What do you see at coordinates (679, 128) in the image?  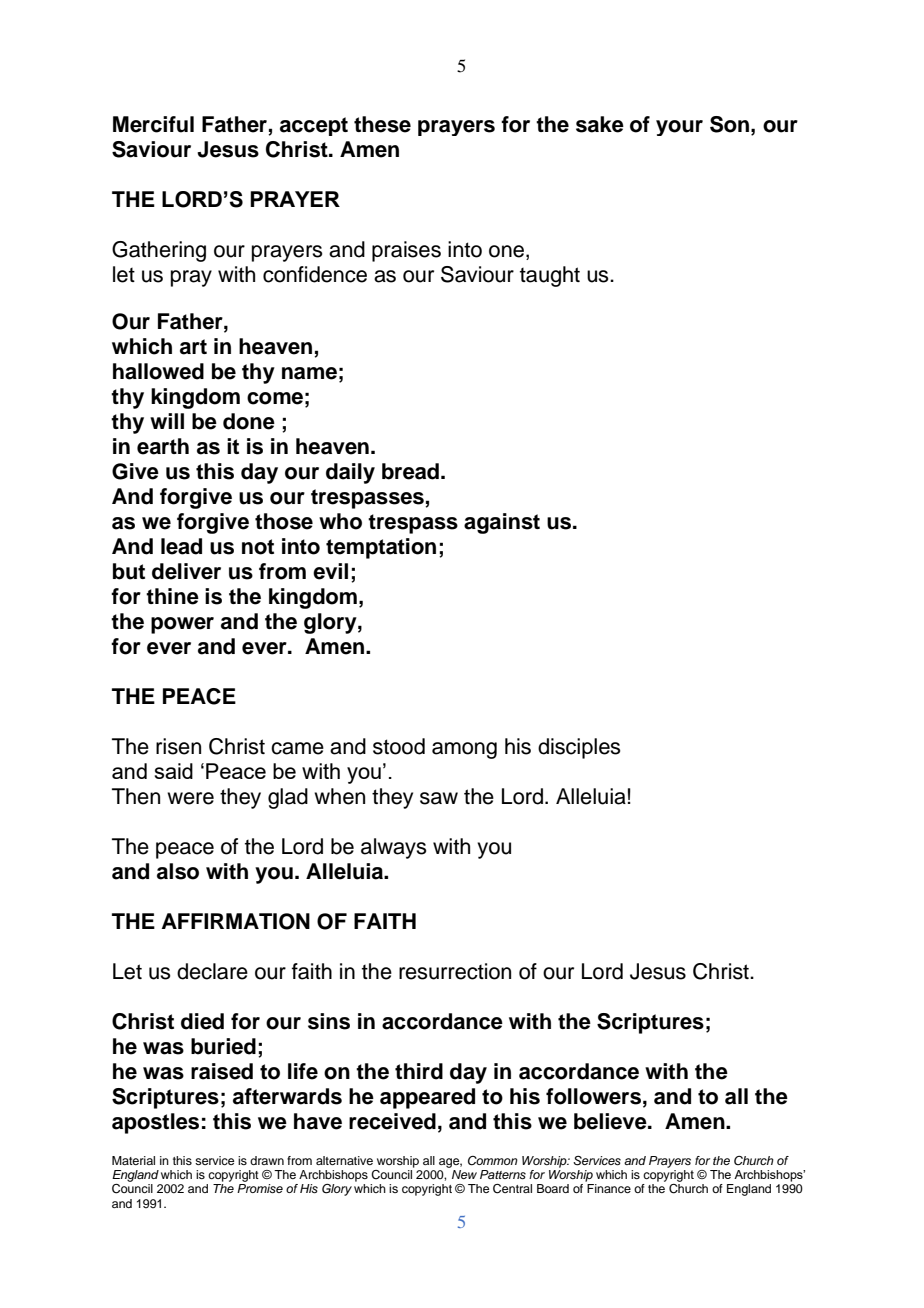 I see `your` at bounding box center [679, 128].
